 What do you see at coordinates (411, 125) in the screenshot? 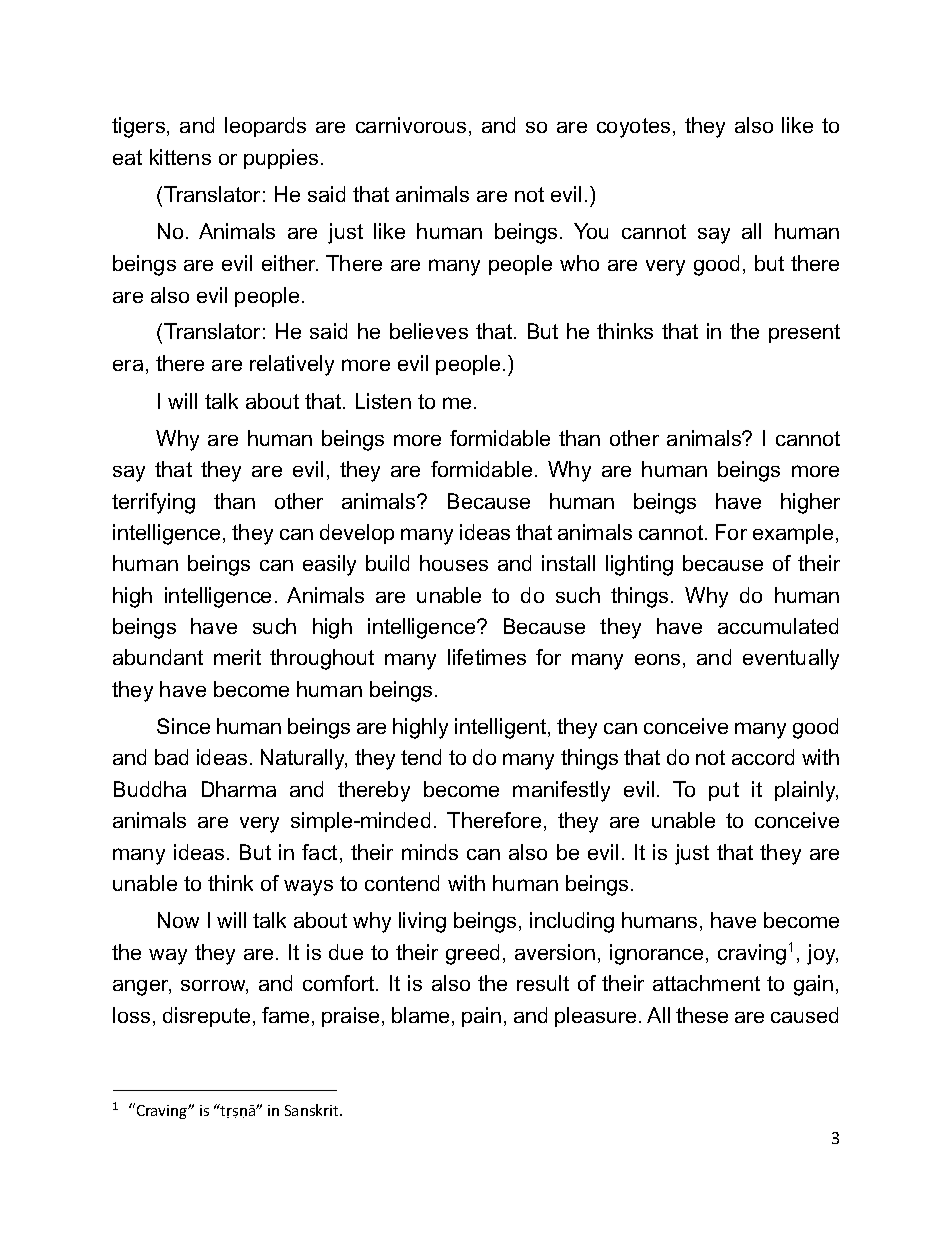
I see `carnivorous` at bounding box center [411, 125].
